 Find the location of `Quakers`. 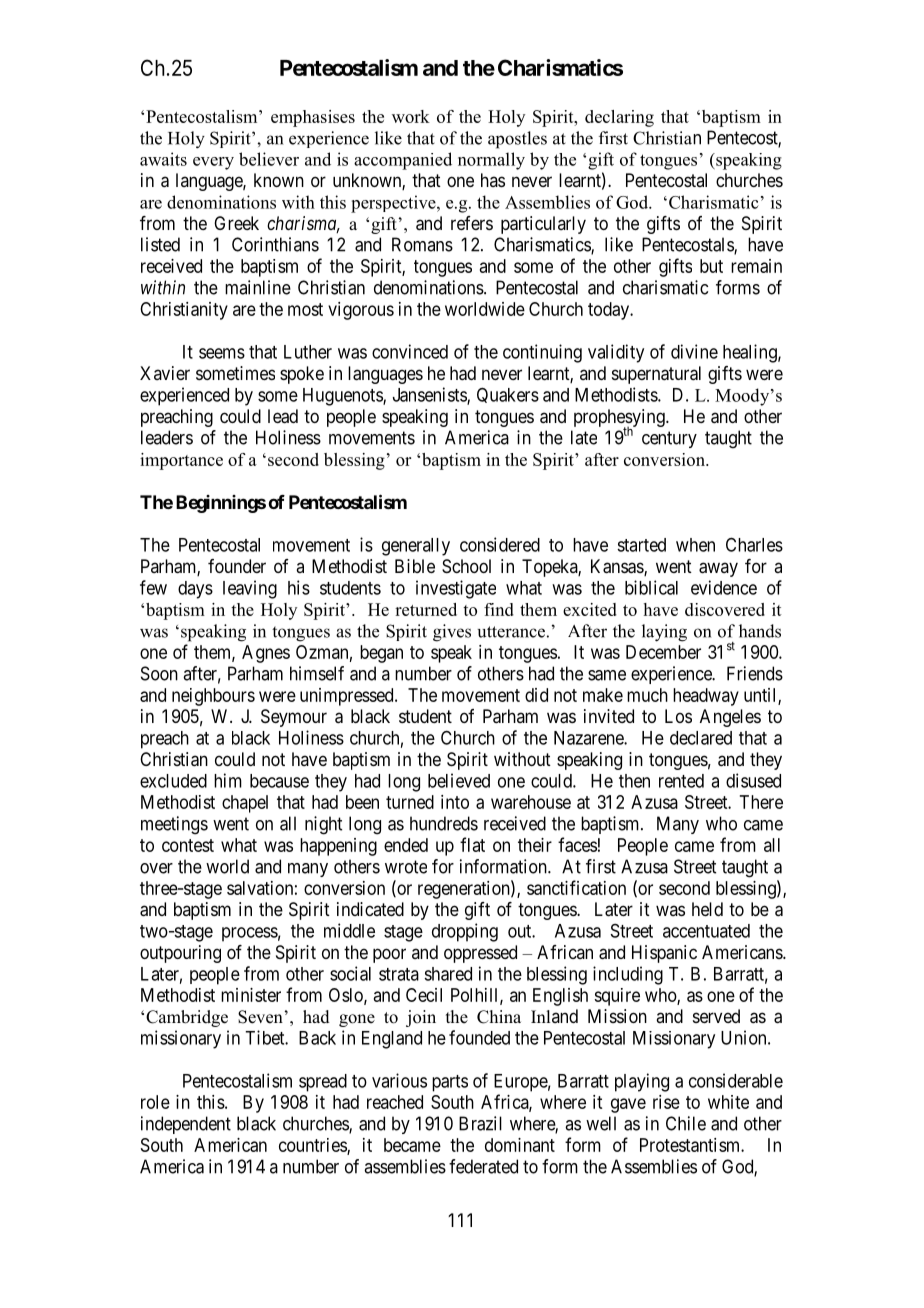

Quakers is located at coordinates (508, 395).
